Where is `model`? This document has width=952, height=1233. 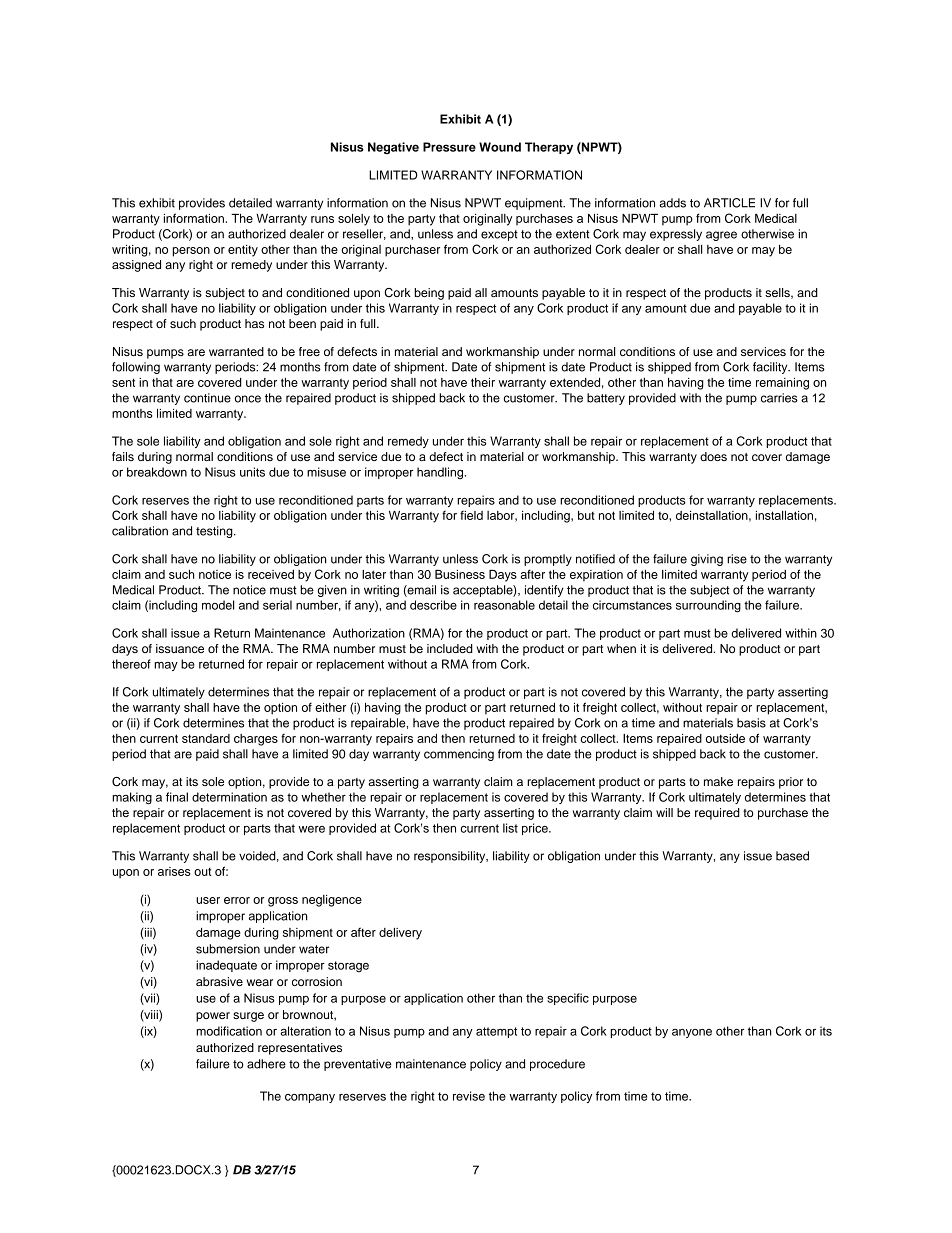 model is located at coordinates (218, 605).
